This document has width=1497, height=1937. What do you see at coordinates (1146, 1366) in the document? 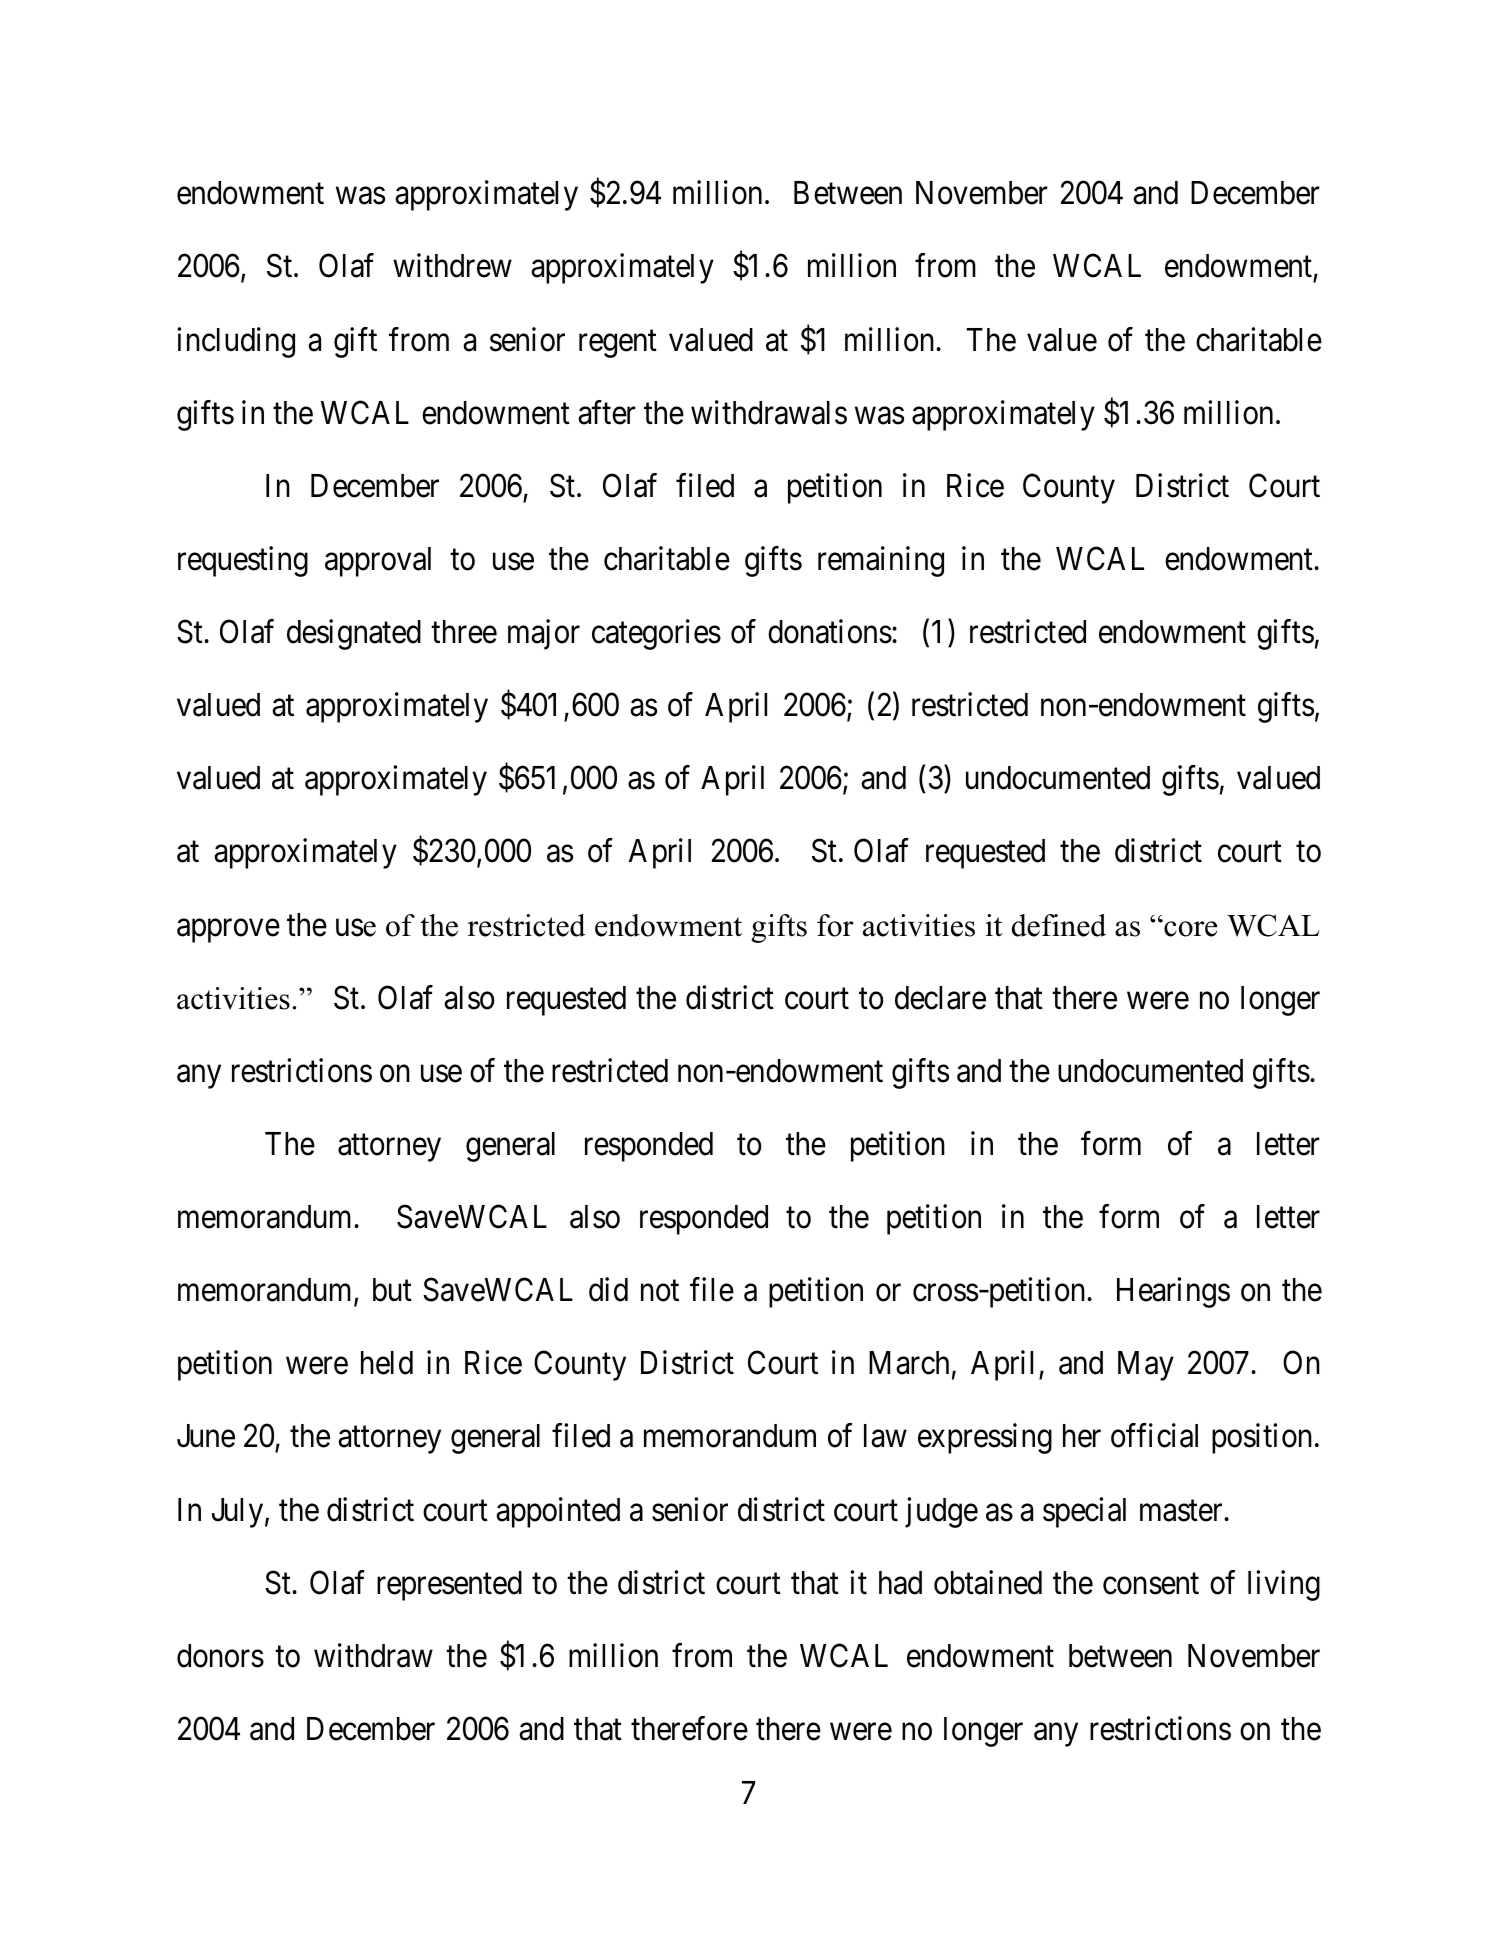
I see `May` at bounding box center [1146, 1366].
